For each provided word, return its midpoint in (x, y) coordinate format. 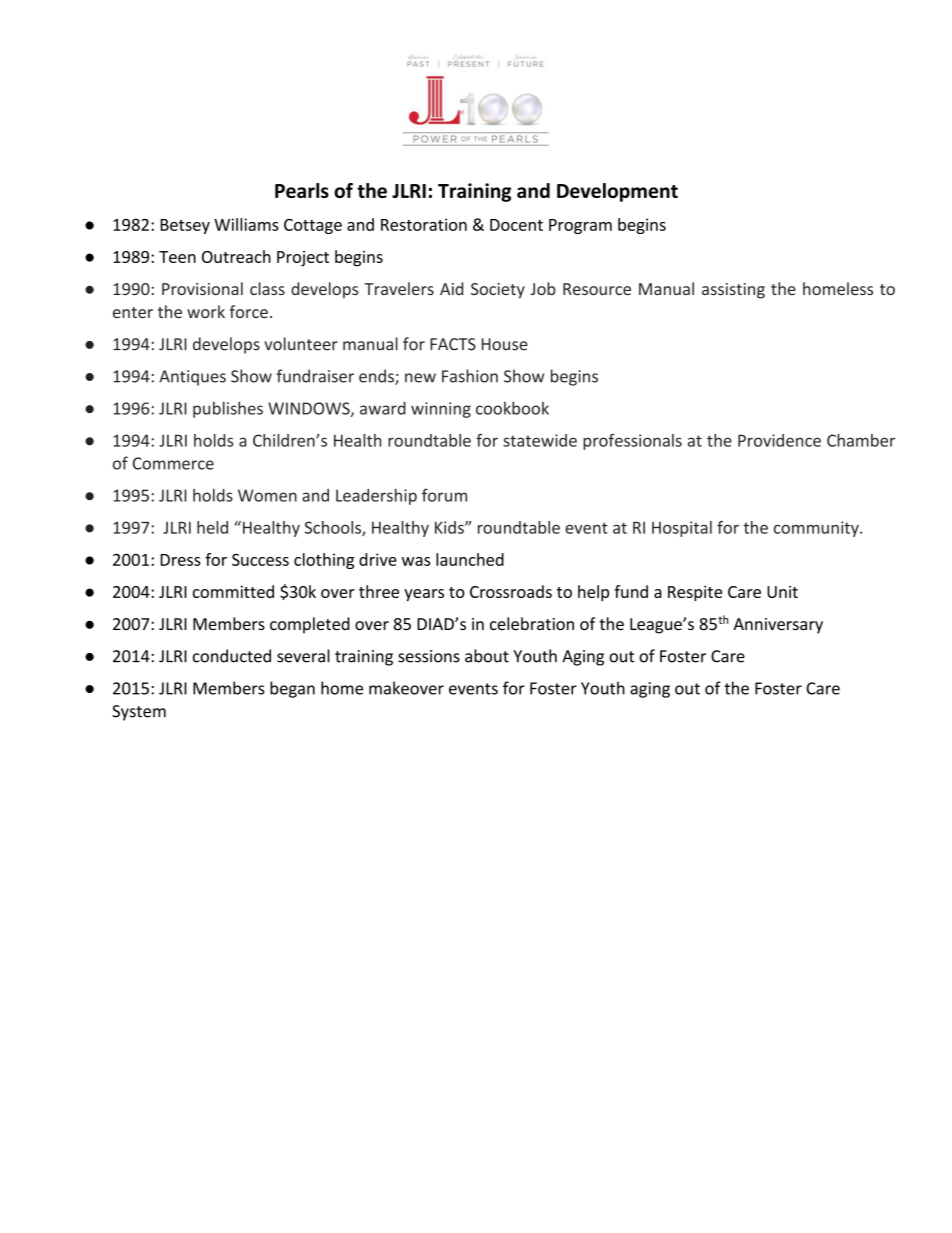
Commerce (173, 463)
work (206, 311)
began (292, 689)
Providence (779, 440)
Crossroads (511, 591)
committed (233, 591)
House (505, 344)
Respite (695, 594)
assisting (733, 291)
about (487, 656)
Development (617, 192)
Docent (516, 225)
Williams (246, 224)
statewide (540, 440)
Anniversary (778, 626)
